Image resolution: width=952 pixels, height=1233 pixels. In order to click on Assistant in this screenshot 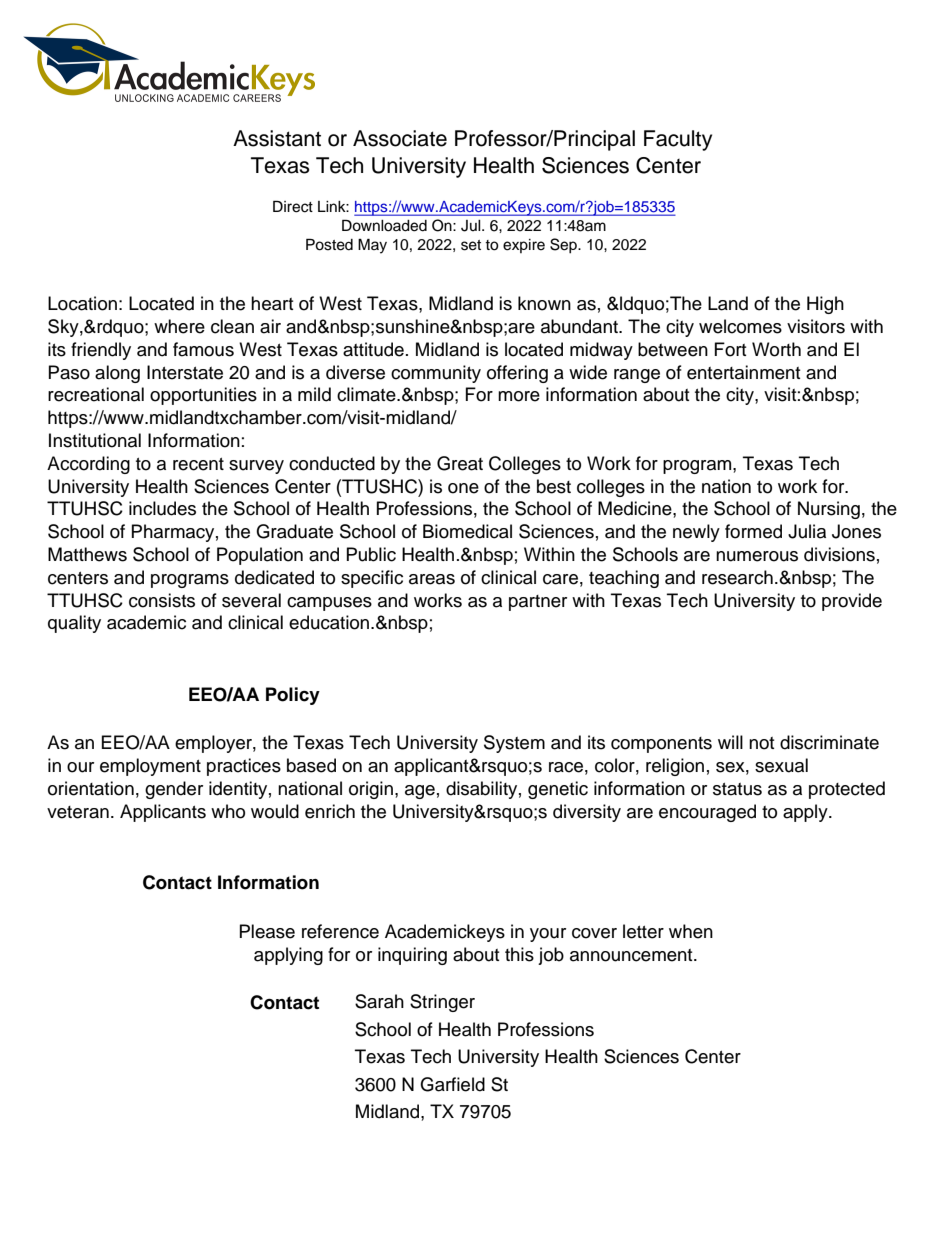, I will do `click(277, 138)`.
